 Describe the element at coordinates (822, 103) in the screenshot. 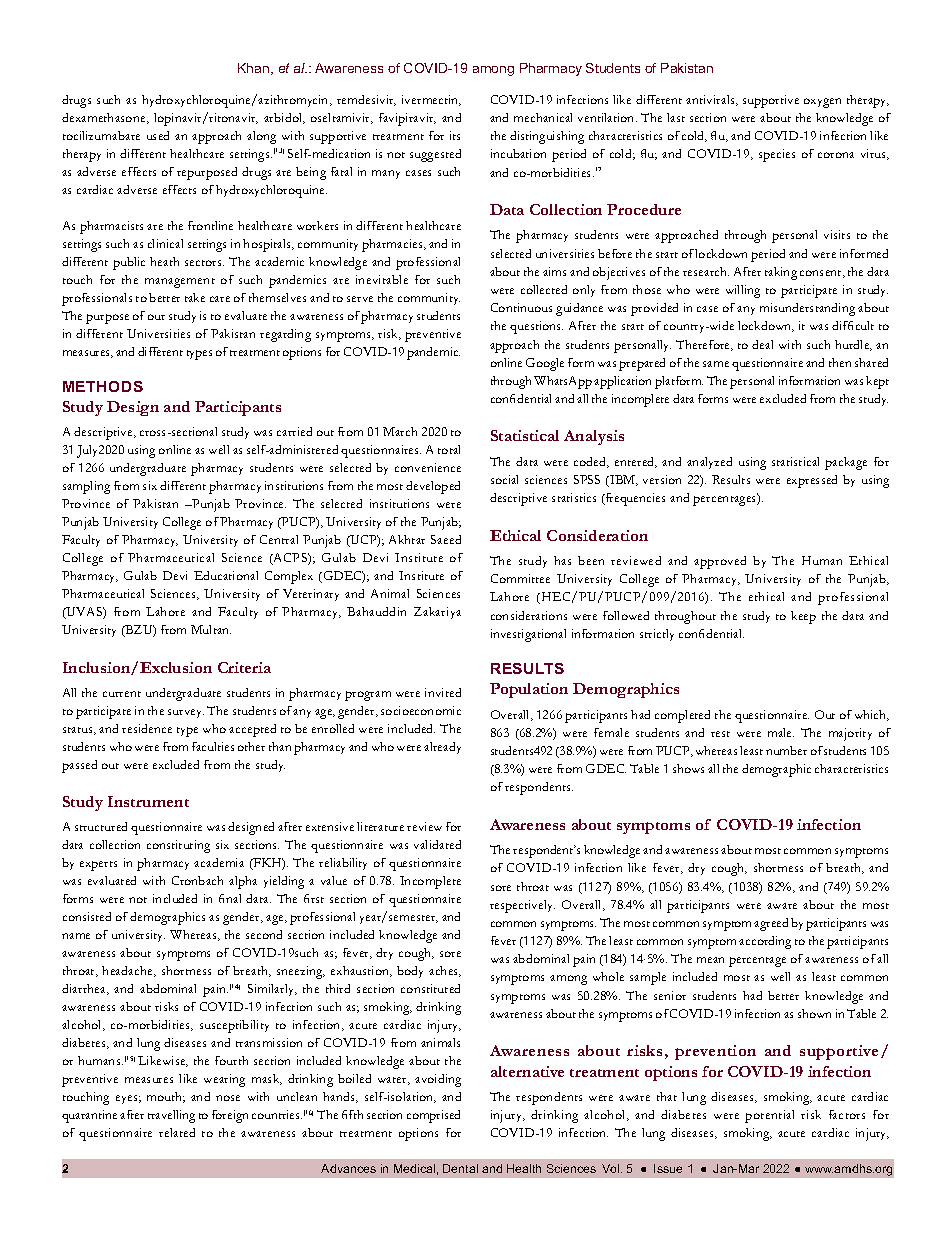

I see `oxygen` at that location.
